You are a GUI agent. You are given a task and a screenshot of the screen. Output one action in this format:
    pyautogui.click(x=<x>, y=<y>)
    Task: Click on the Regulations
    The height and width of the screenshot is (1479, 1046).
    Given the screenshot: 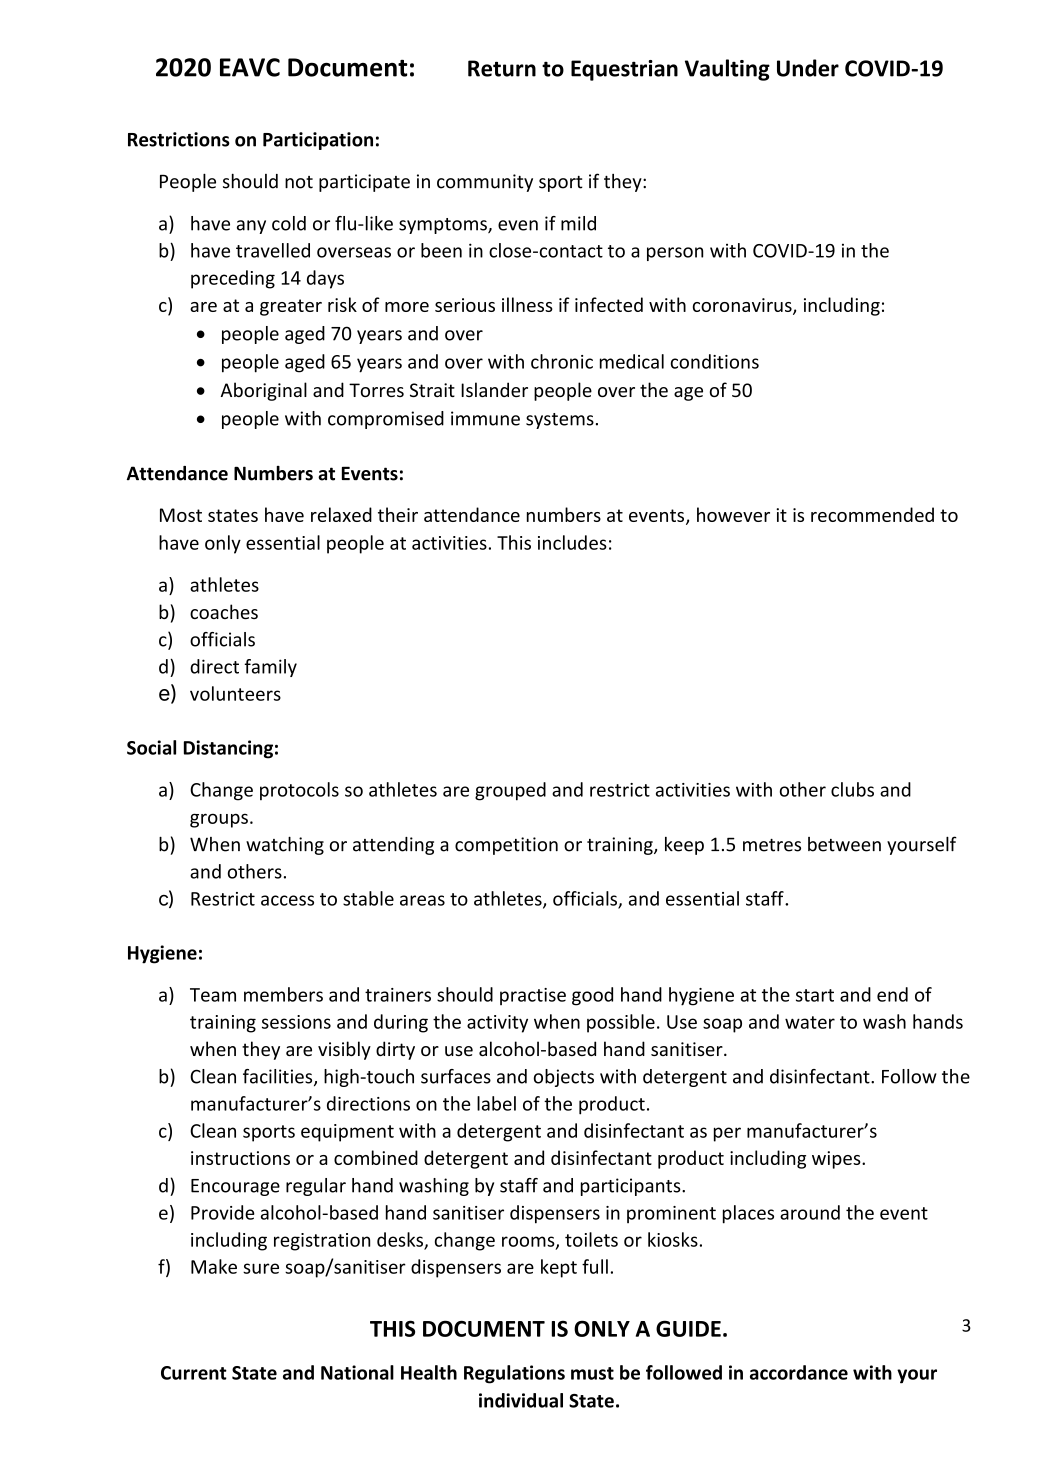 What is the action you would take?
    pyautogui.click(x=514, y=1374)
